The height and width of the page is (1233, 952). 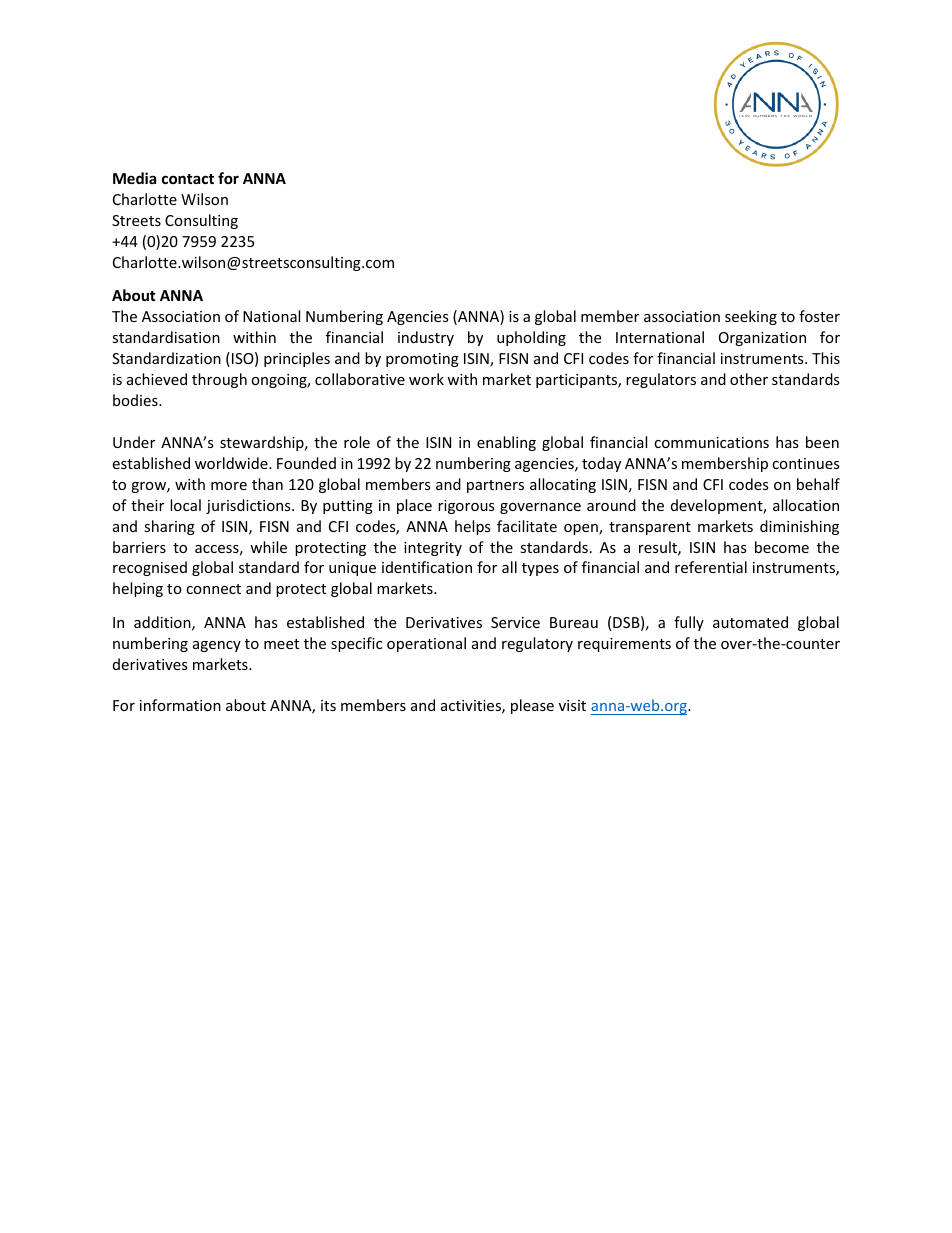 I want to click on enabling, so click(x=506, y=443).
